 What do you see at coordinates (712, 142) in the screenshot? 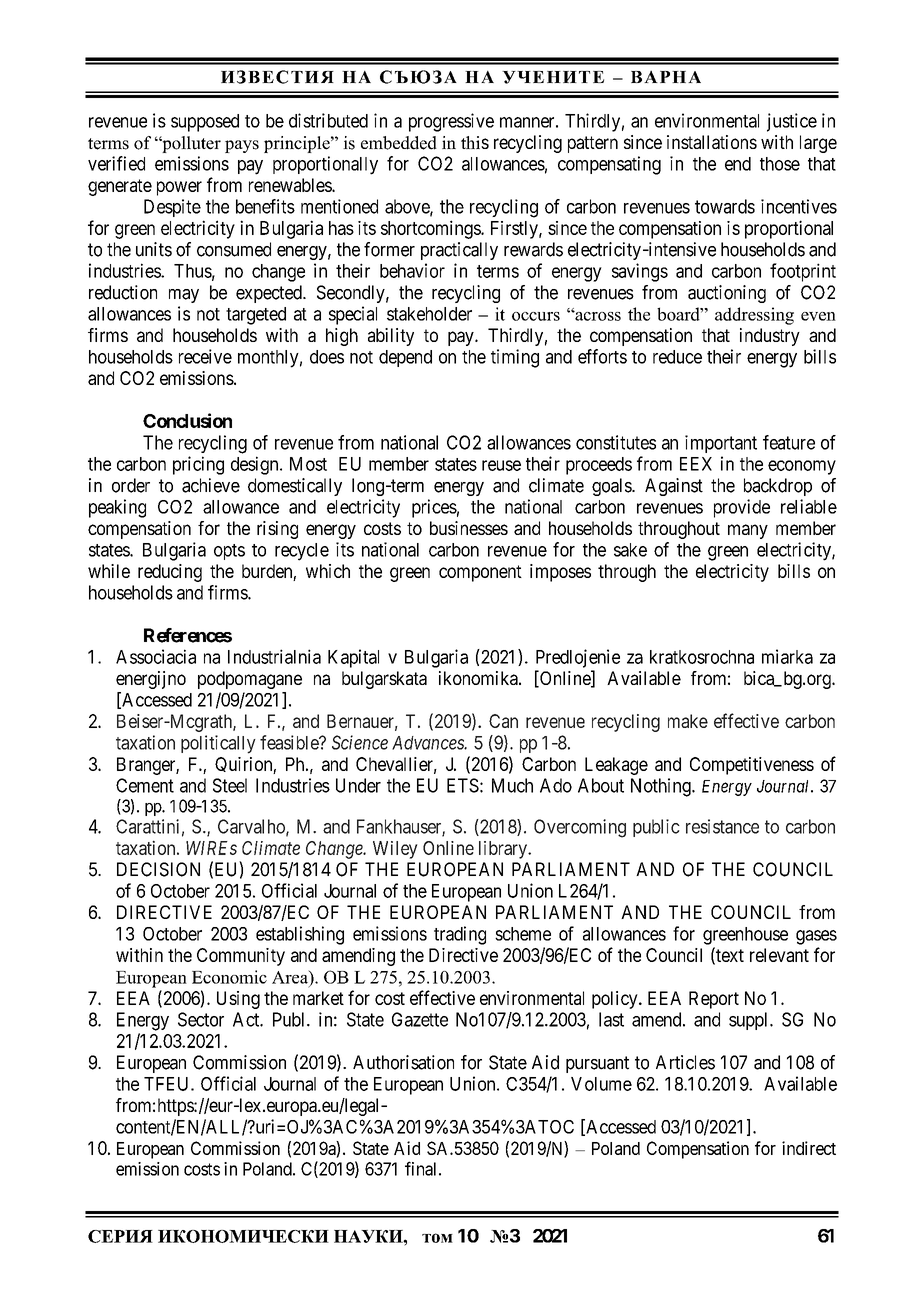
I see `installations` at bounding box center [712, 142].
